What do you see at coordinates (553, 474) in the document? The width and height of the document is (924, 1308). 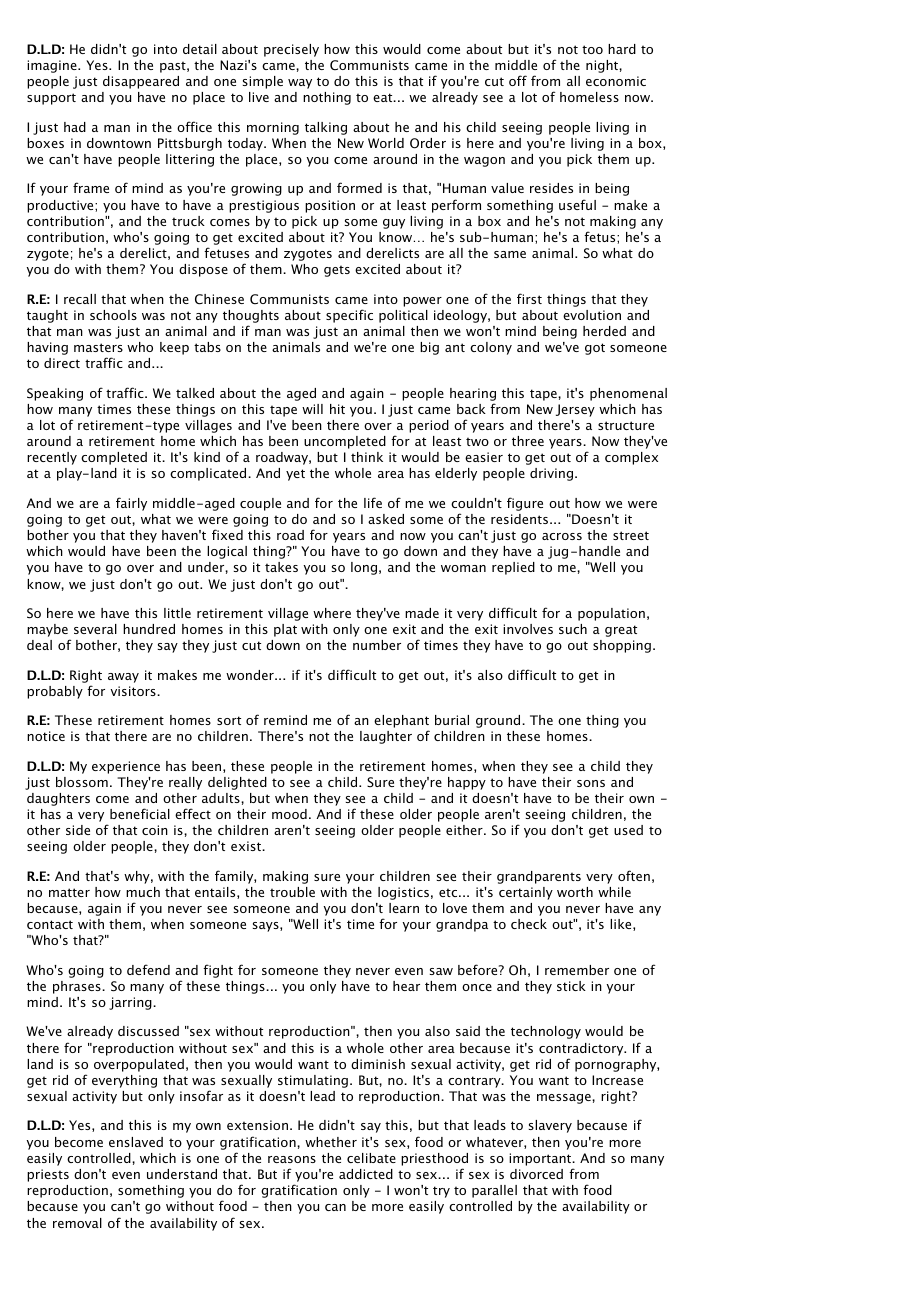 I see `driving` at bounding box center [553, 474].
